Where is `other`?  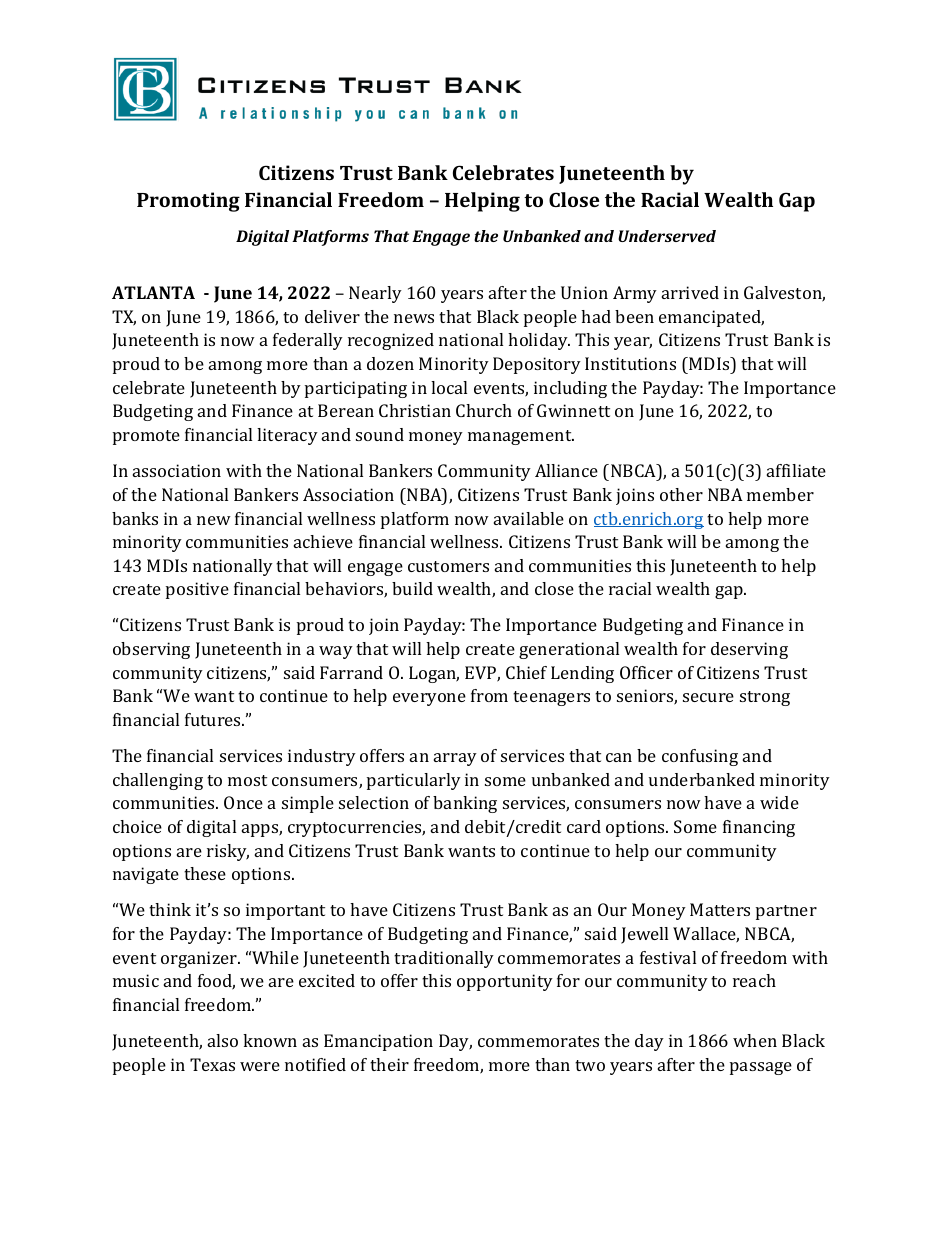 other is located at coordinates (681, 494).
